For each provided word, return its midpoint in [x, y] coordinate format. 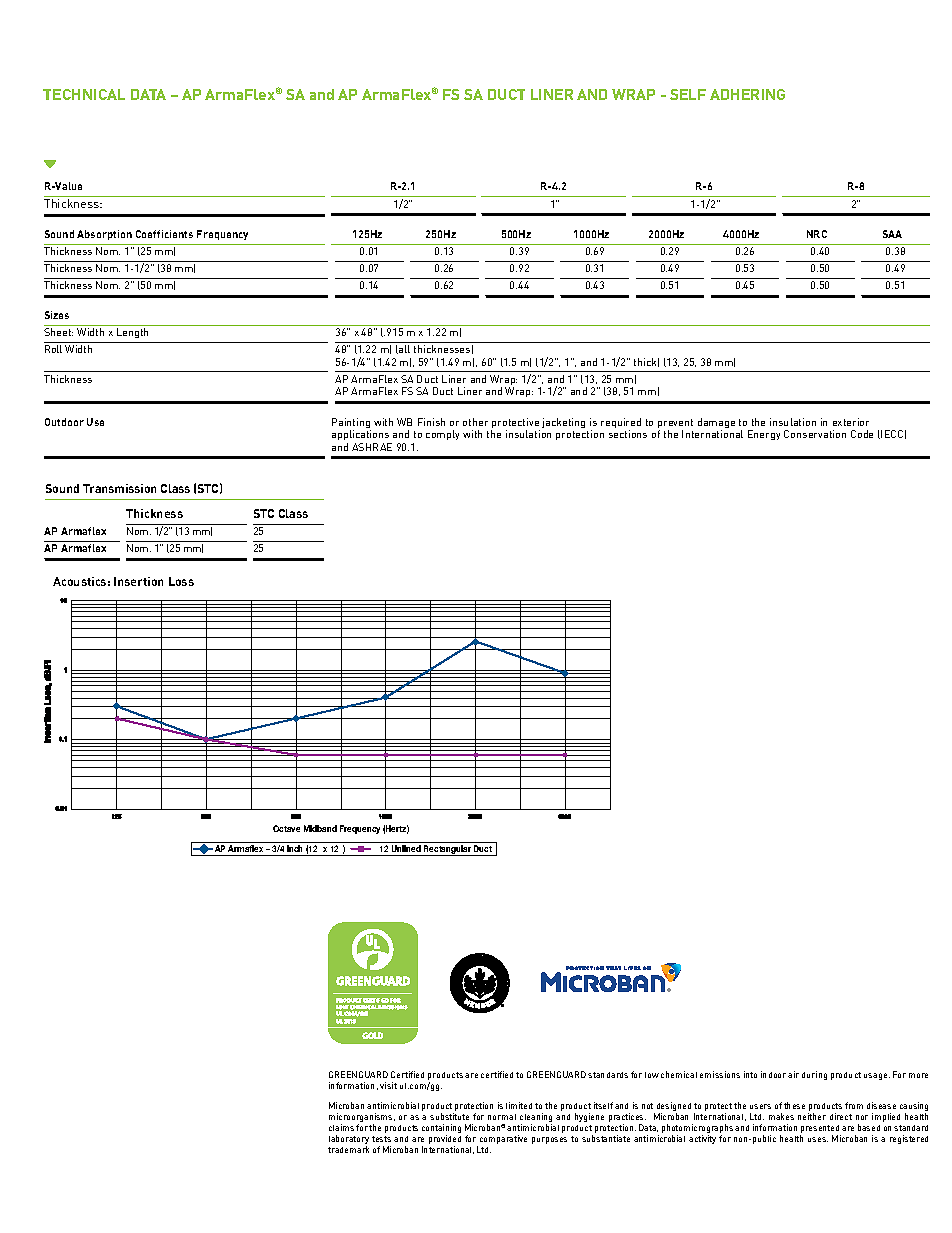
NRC [817, 234]
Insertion [138, 581]
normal [502, 1117]
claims [341, 1127]
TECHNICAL [84, 94]
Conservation [815, 434]
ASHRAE [372, 447]
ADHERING [747, 94]
